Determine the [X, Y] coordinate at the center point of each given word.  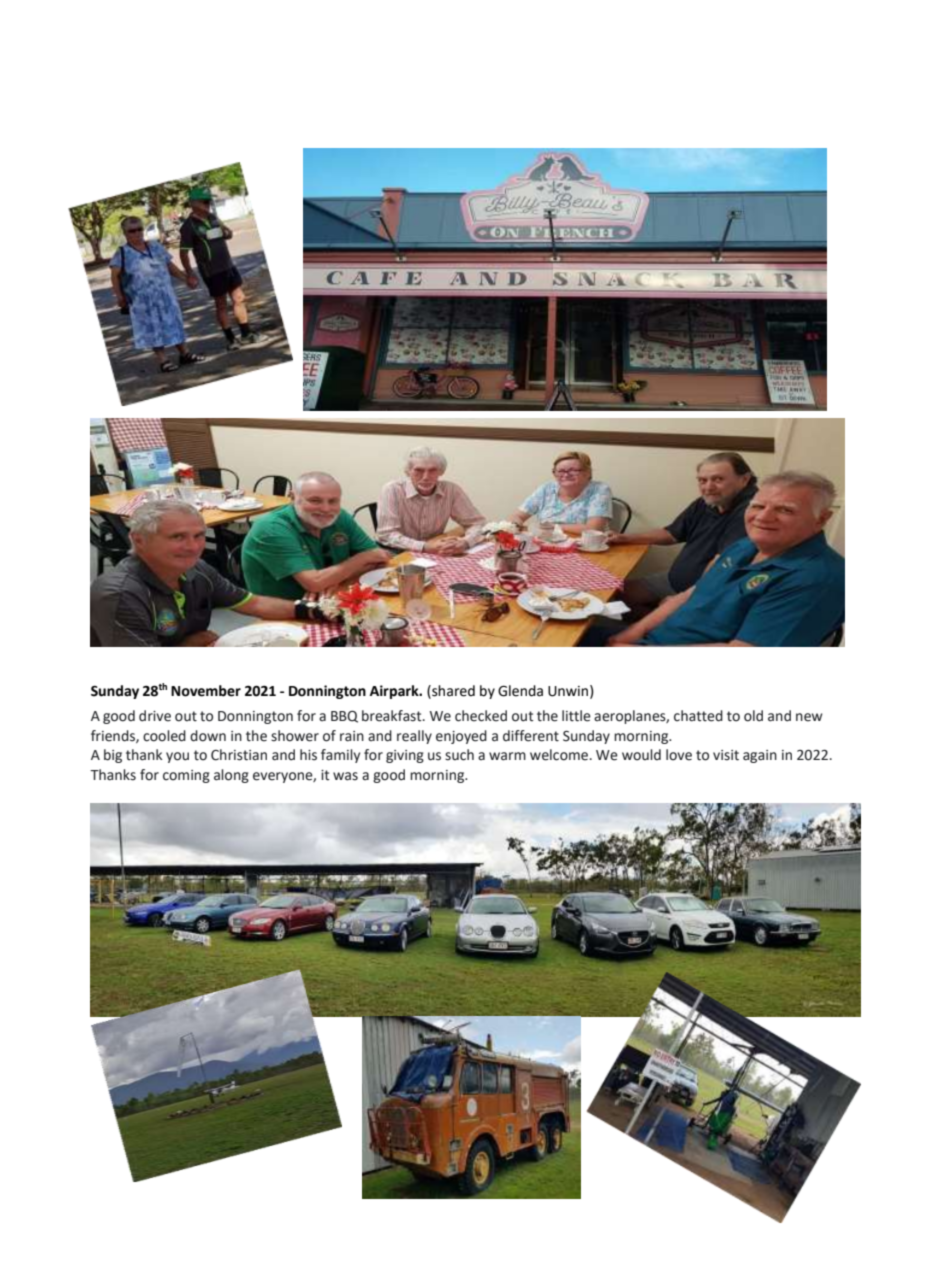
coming [186, 776]
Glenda [520, 691]
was [345, 776]
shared [452, 691]
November [206, 691]
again [760, 756]
